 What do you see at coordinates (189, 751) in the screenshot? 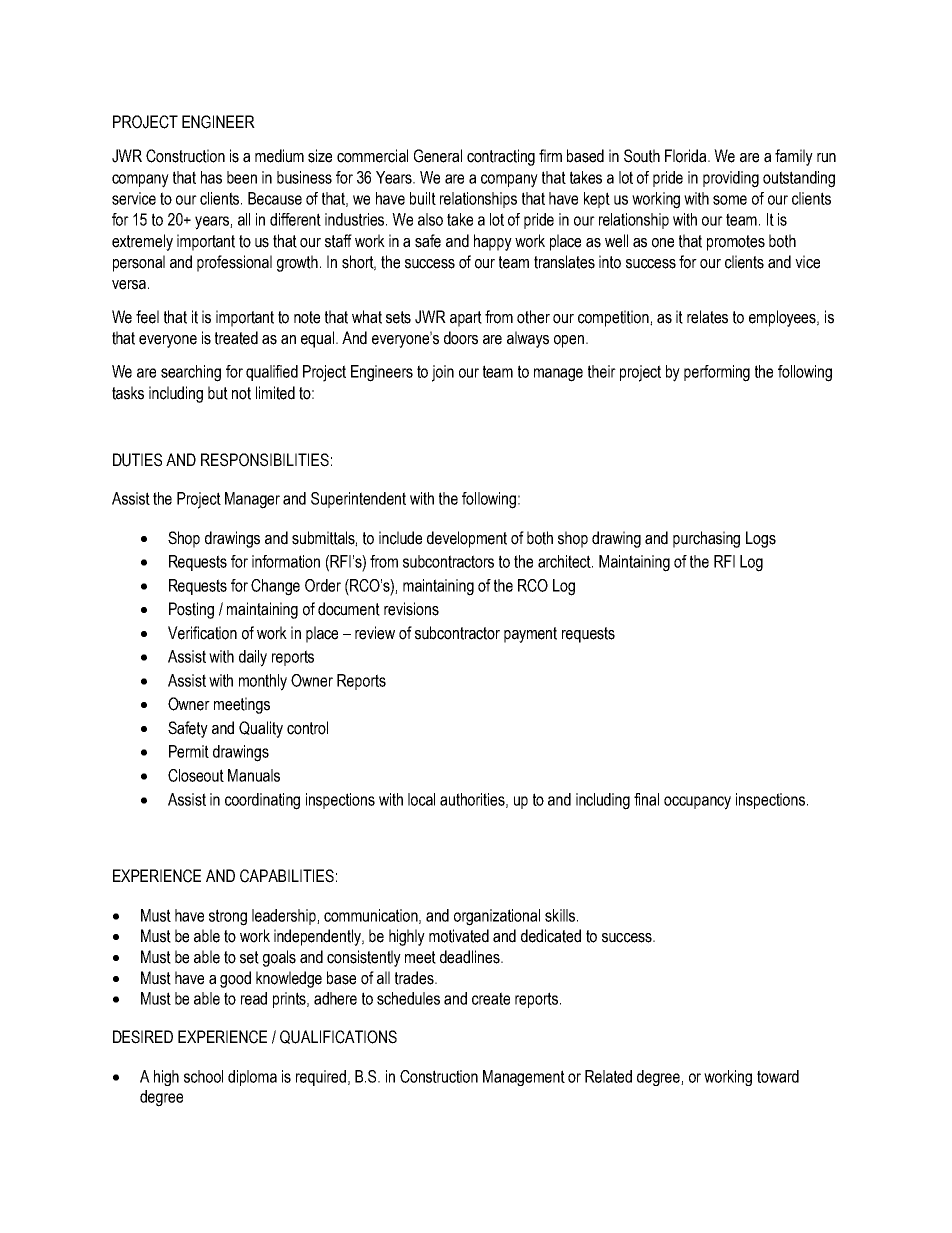
I see `Permit` at bounding box center [189, 751].
